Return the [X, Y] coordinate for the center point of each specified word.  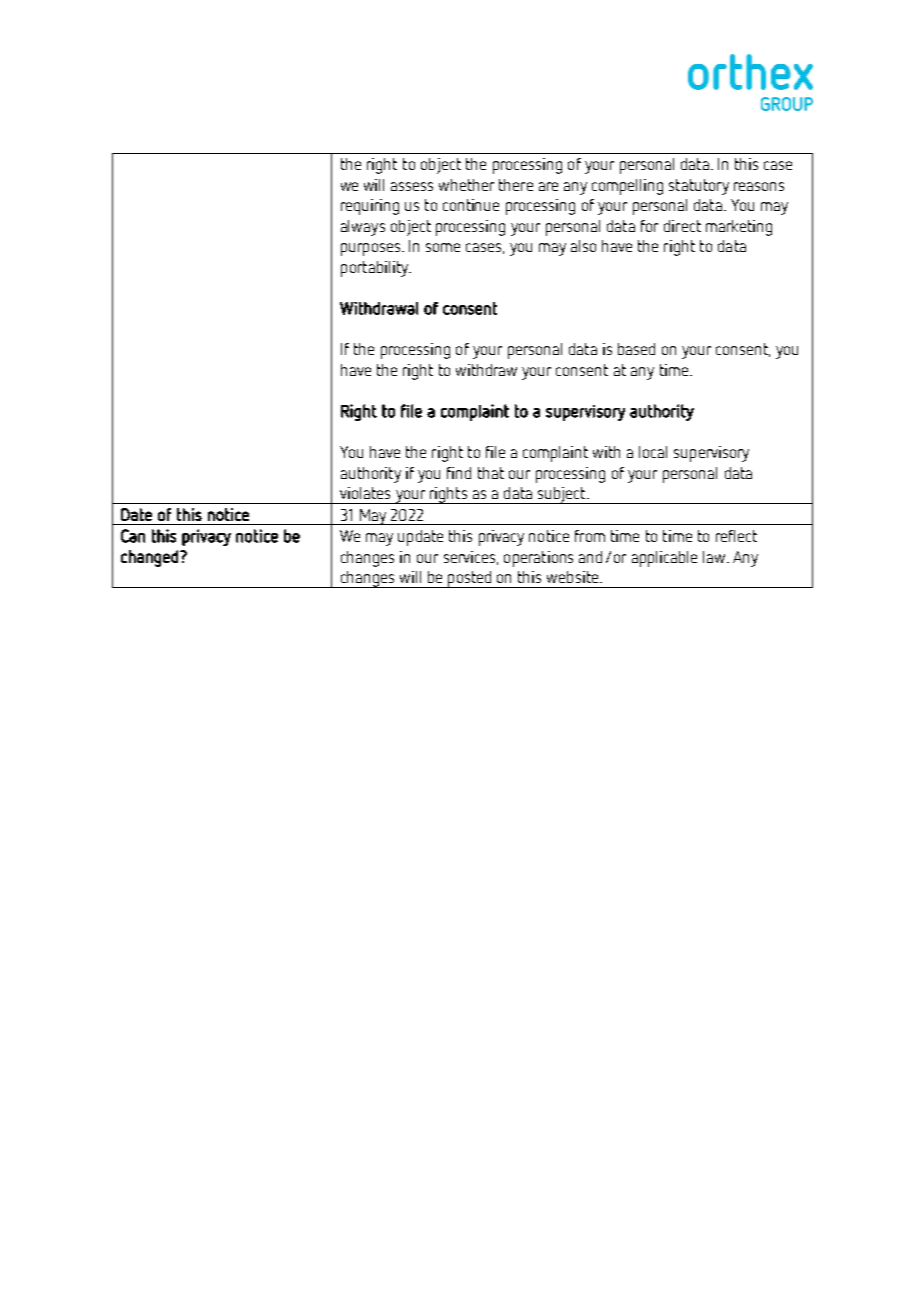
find [459, 473]
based [636, 349]
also [583, 246]
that [491, 473]
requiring [370, 207]
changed [149, 558]
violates [365, 493]
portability [375, 269]
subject [562, 495]
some [443, 247]
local [653, 452]
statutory [699, 187]
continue [471, 205]
